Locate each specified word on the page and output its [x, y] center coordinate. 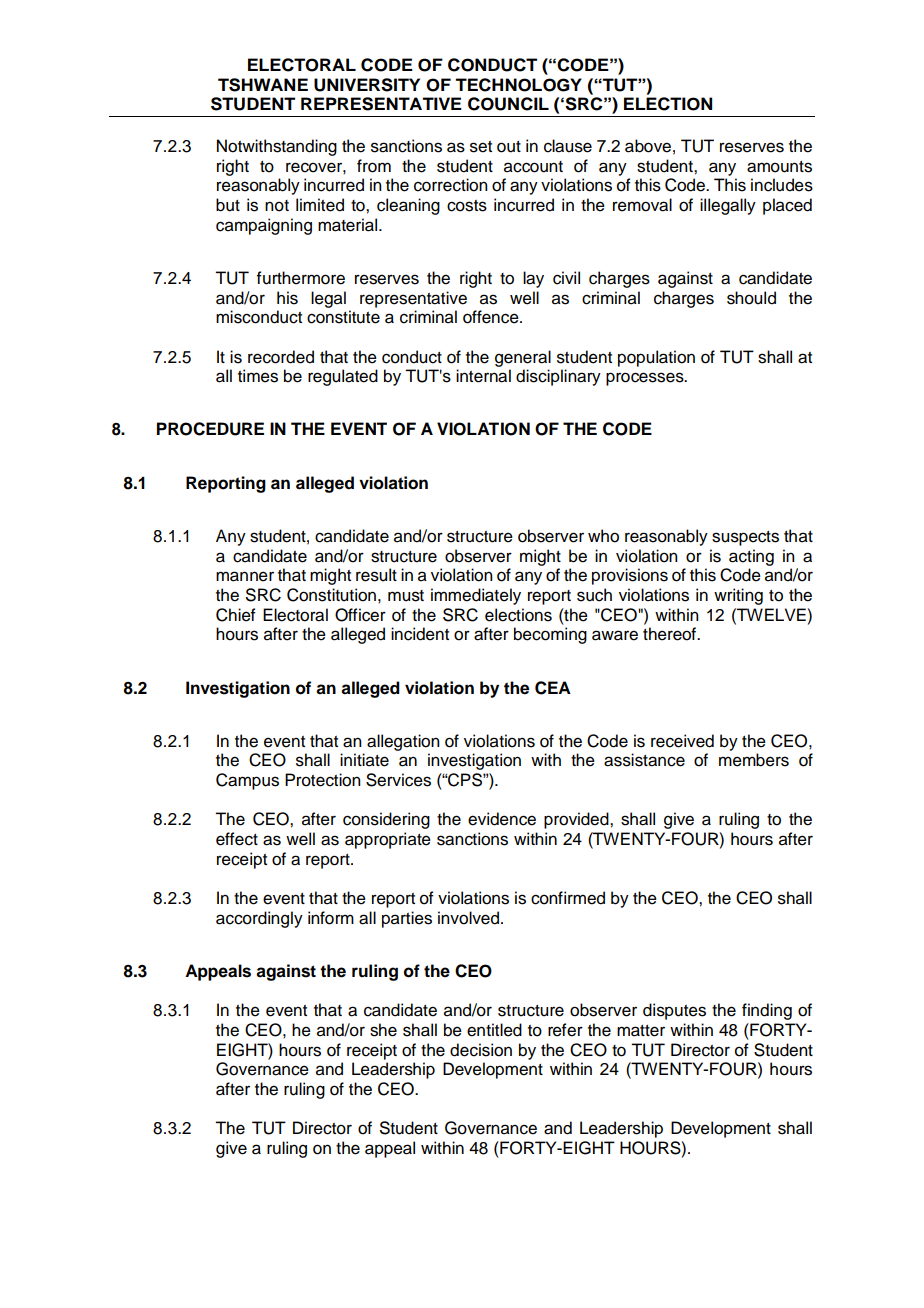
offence [492, 317]
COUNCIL [508, 104]
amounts [779, 167]
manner [245, 576]
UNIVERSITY [367, 85]
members [754, 760]
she [383, 1030]
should [751, 298]
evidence [502, 819]
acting [751, 557]
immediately [476, 596]
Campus [247, 781]
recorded [281, 357]
